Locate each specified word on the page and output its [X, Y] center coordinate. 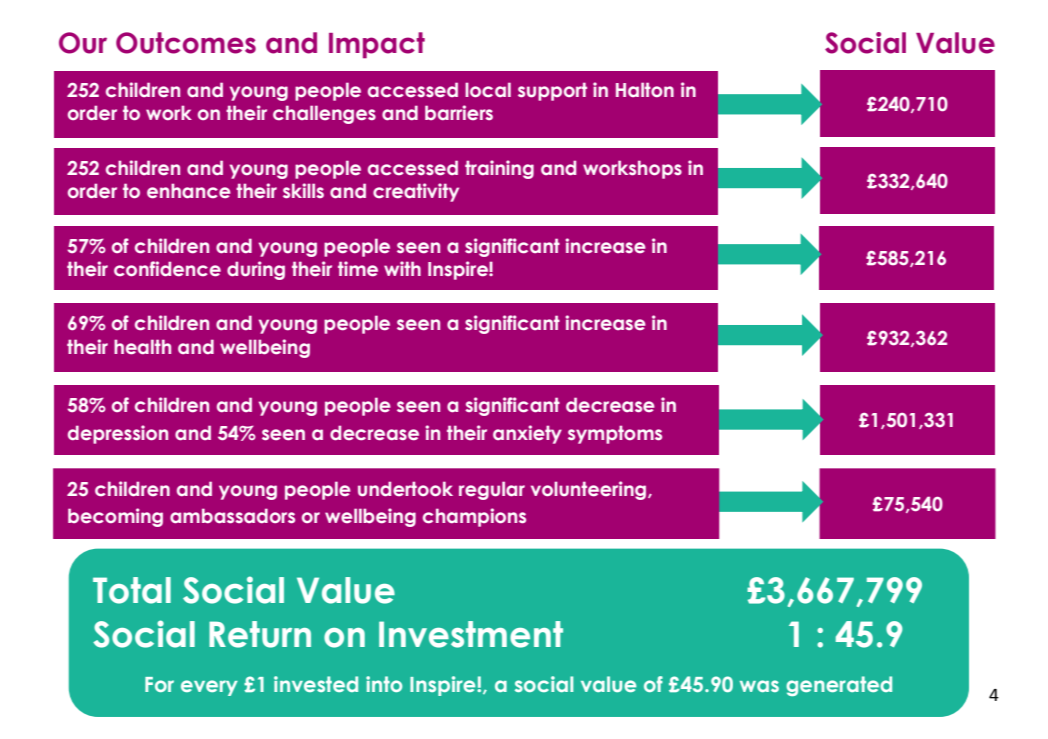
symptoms [615, 434]
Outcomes [186, 43]
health [142, 347]
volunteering [590, 490]
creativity [416, 192]
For [159, 684]
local [488, 90]
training [499, 169]
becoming [115, 517]
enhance [189, 191]
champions [474, 517]
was [759, 686]
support [552, 91]
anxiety [527, 434]
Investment [471, 634]
